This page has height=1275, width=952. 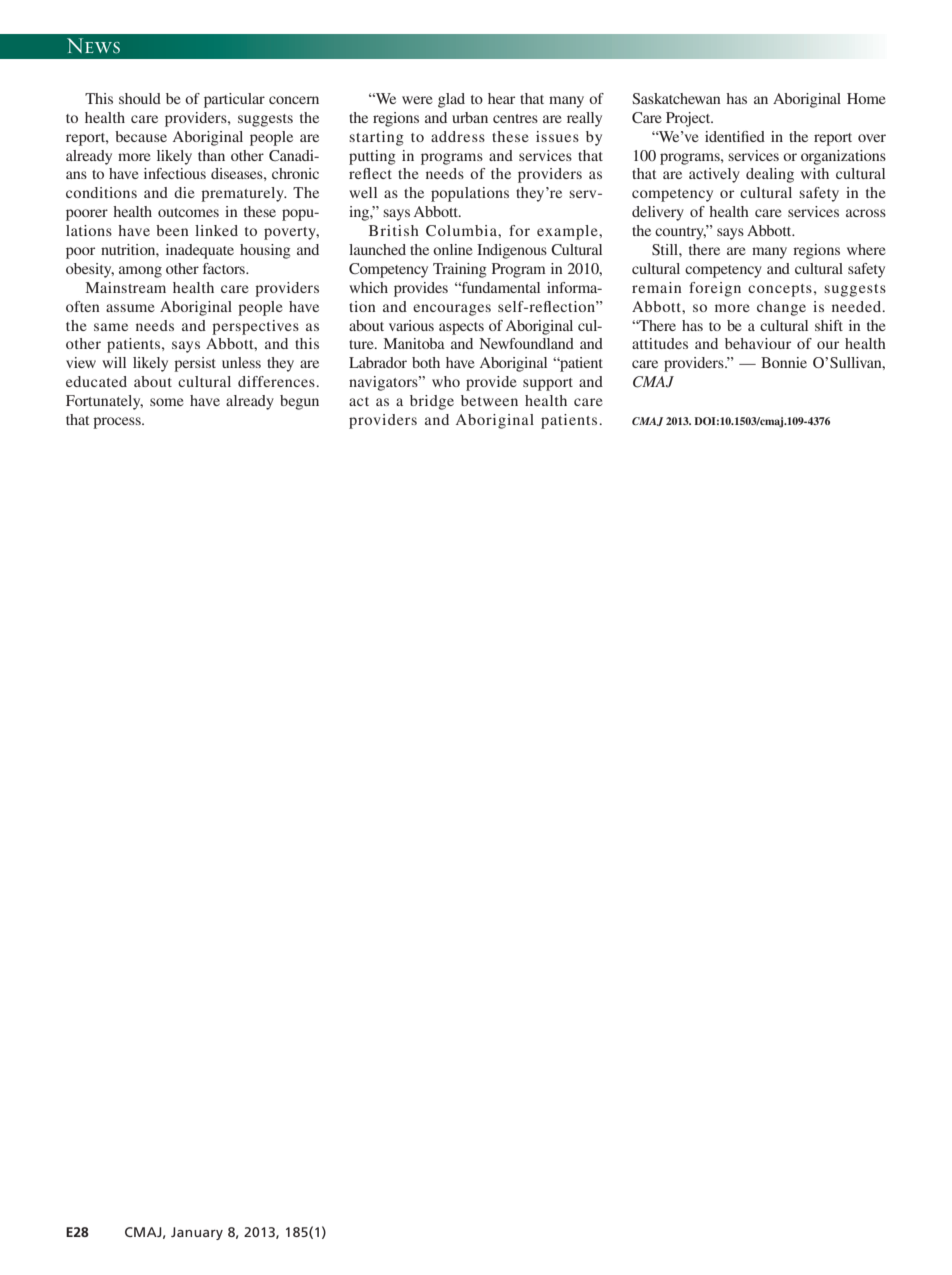 What do you see at coordinates (758, 343) in the page?
I see `behaviour` at bounding box center [758, 343].
